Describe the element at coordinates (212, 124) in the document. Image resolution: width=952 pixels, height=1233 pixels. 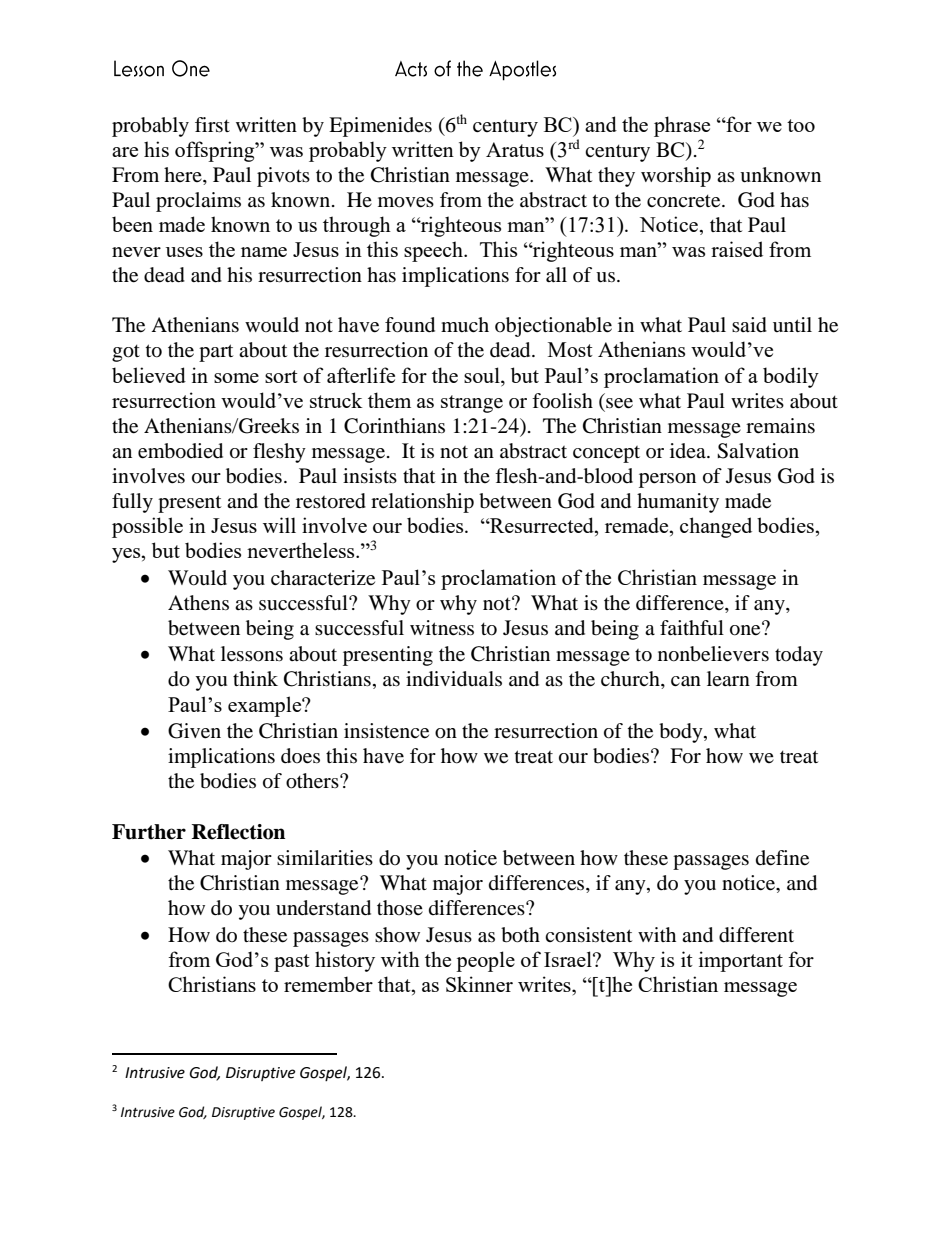
I see `first` at that location.
